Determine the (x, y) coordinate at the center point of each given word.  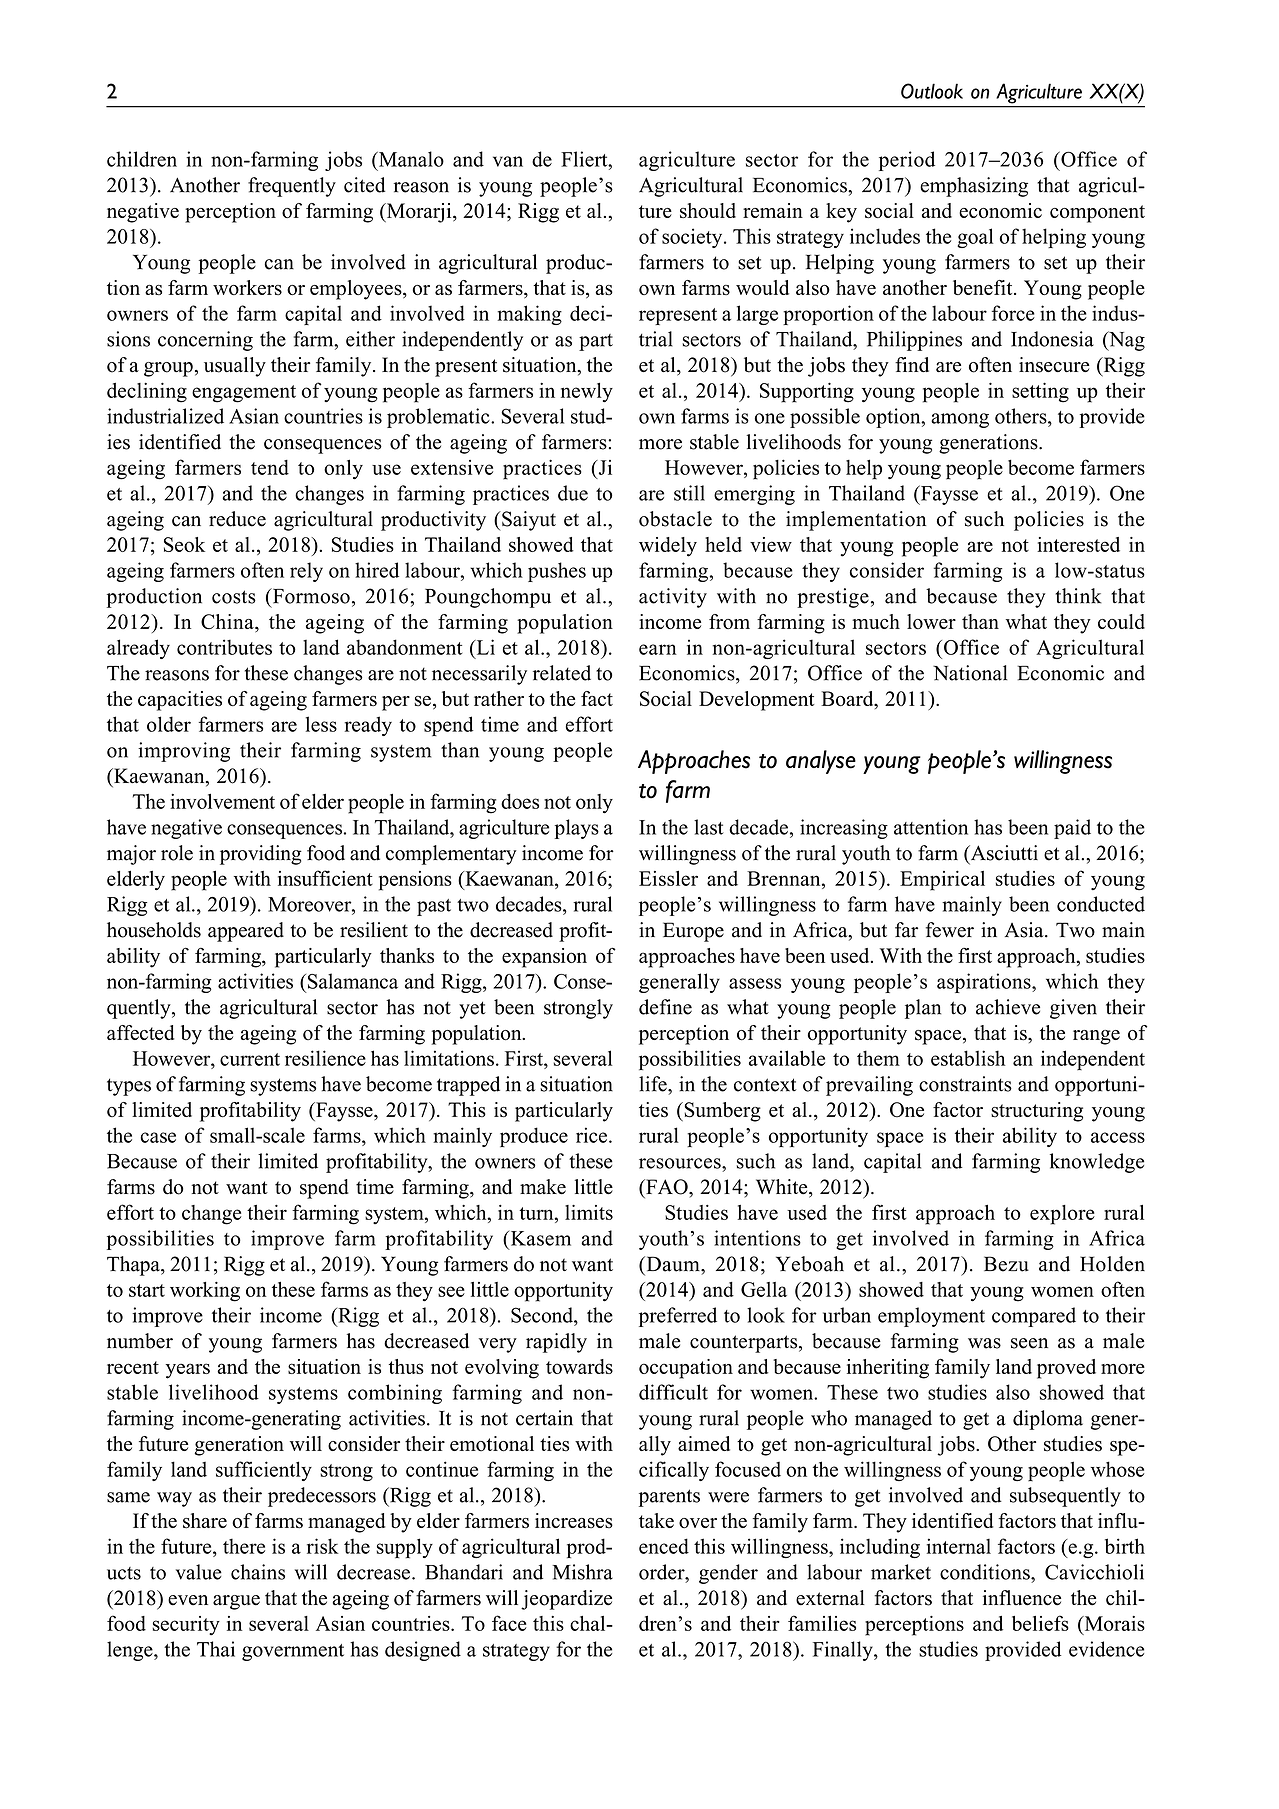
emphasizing (974, 187)
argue (236, 1602)
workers (247, 287)
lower (931, 621)
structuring (1037, 1112)
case (158, 1137)
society (693, 238)
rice (591, 1135)
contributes (224, 647)
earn (658, 649)
